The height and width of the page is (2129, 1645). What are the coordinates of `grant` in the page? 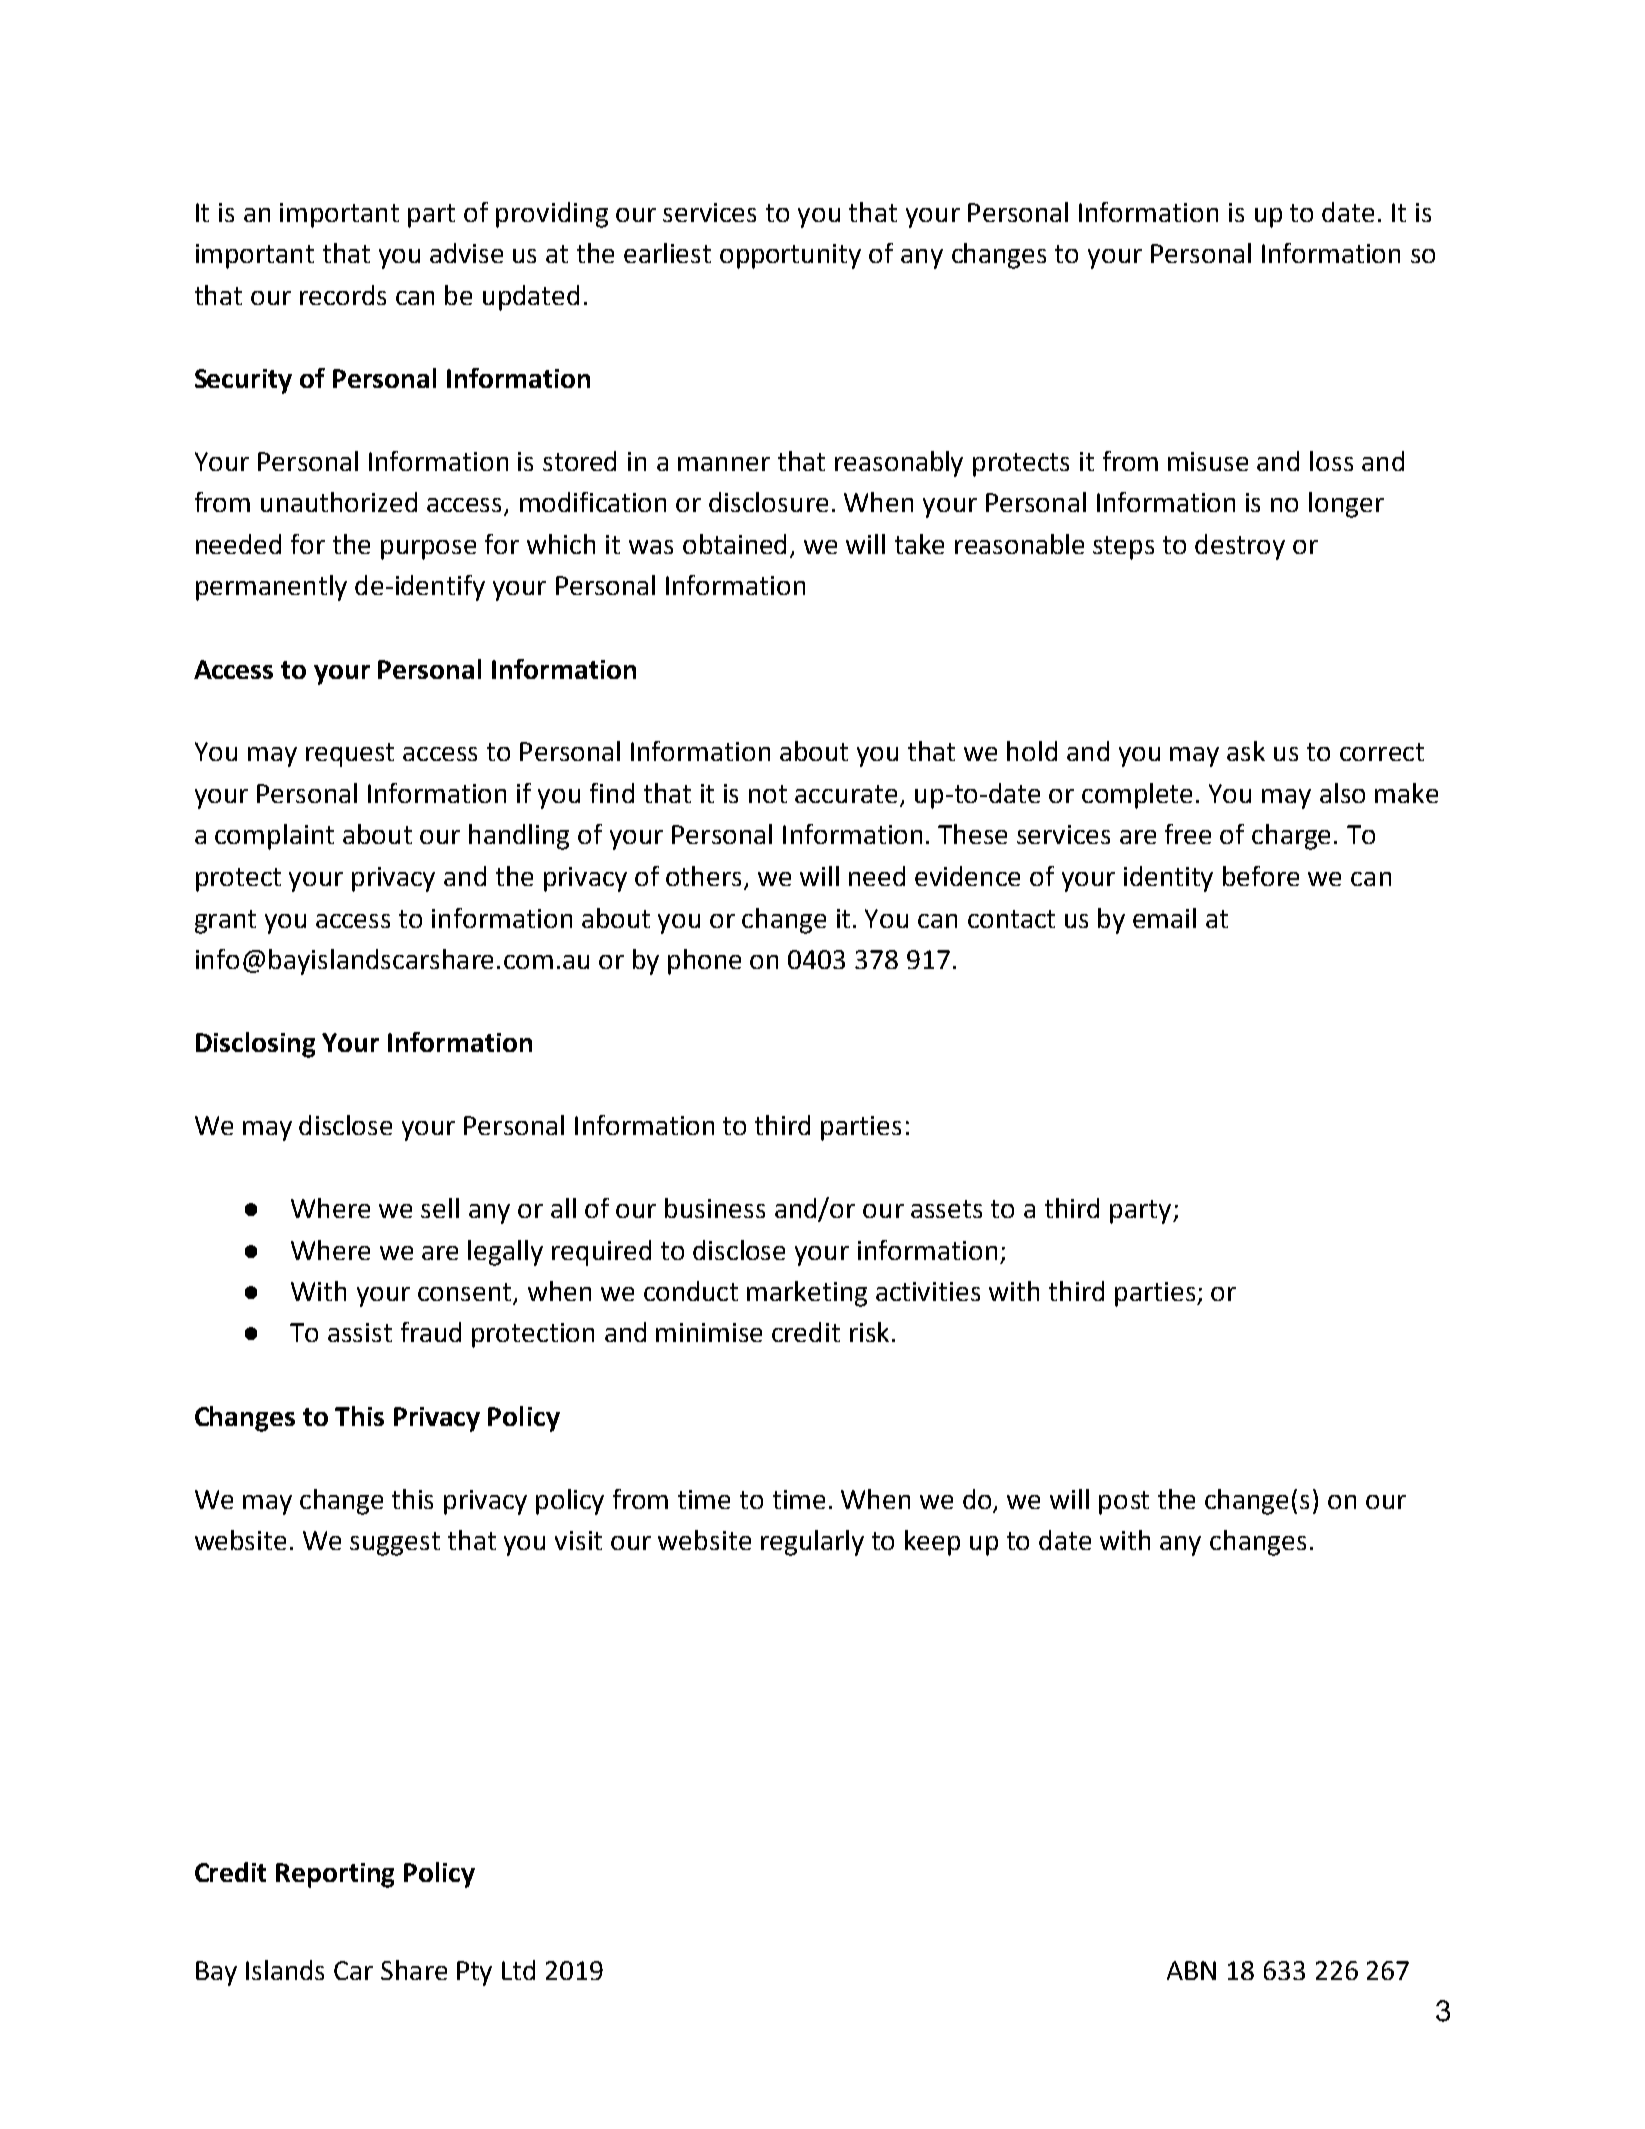 It's located at (225, 922).
